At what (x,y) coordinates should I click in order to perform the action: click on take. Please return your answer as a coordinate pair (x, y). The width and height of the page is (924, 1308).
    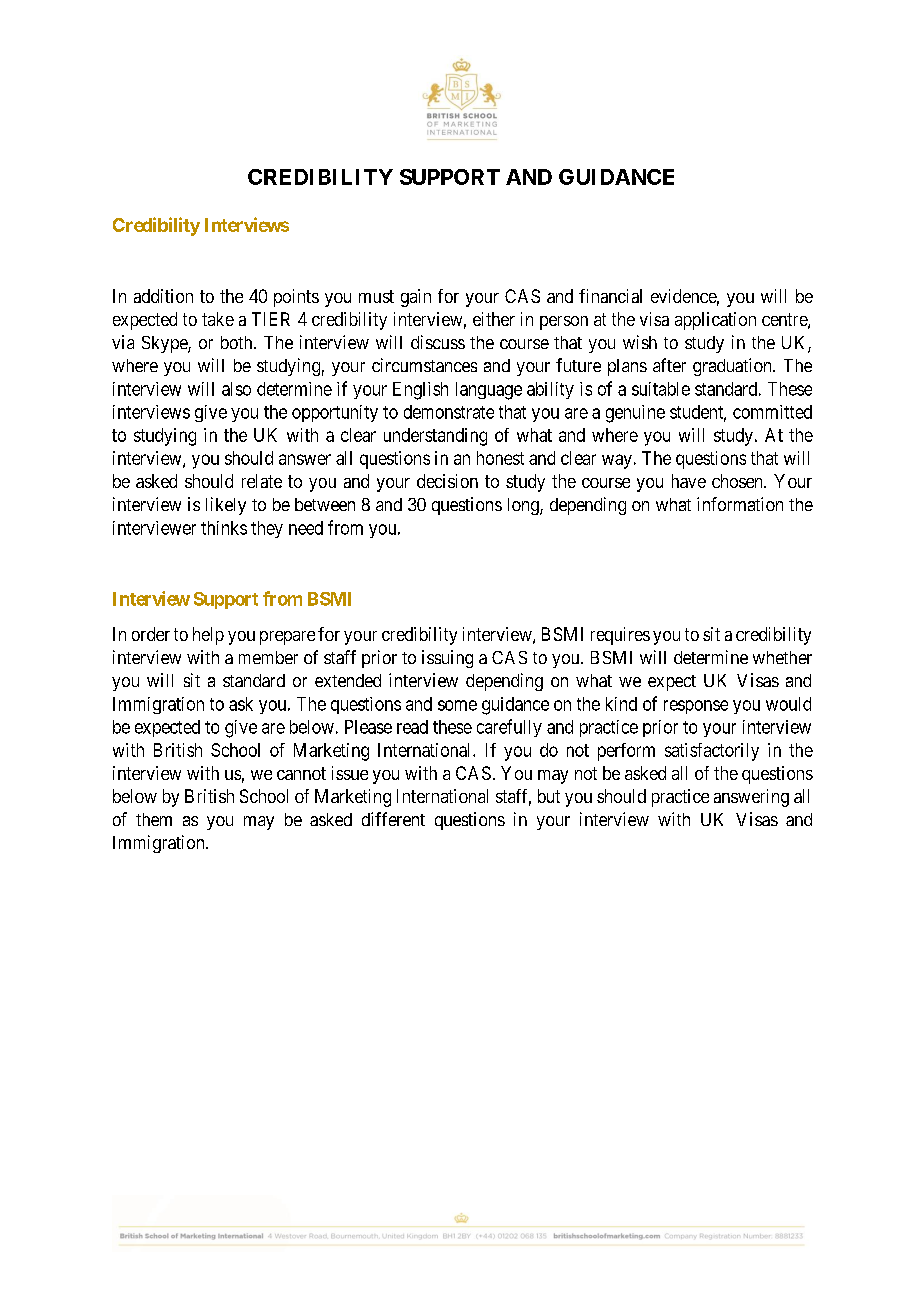
    Looking at the image, I should click on (218, 319).
